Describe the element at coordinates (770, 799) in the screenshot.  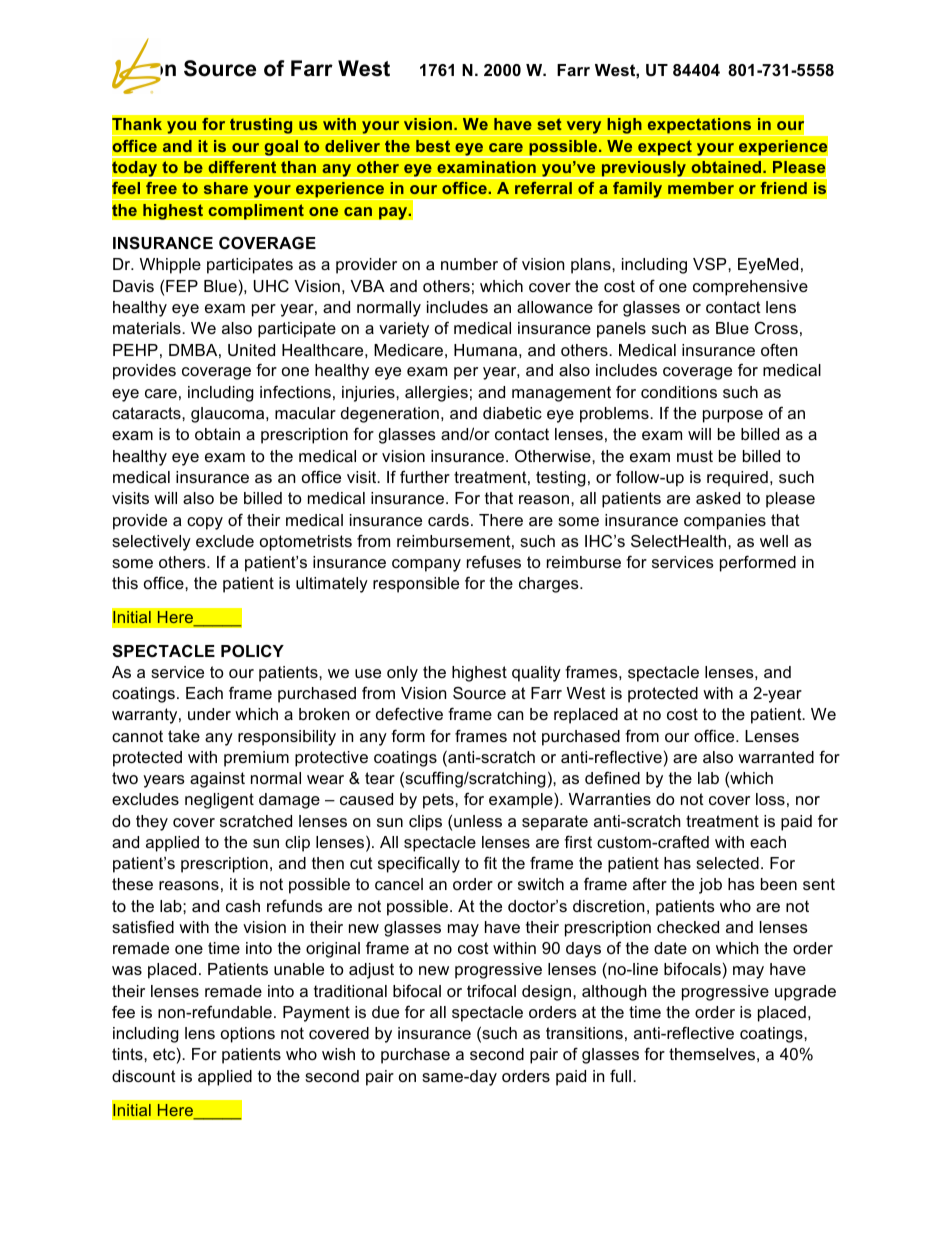
I see `loss` at that location.
